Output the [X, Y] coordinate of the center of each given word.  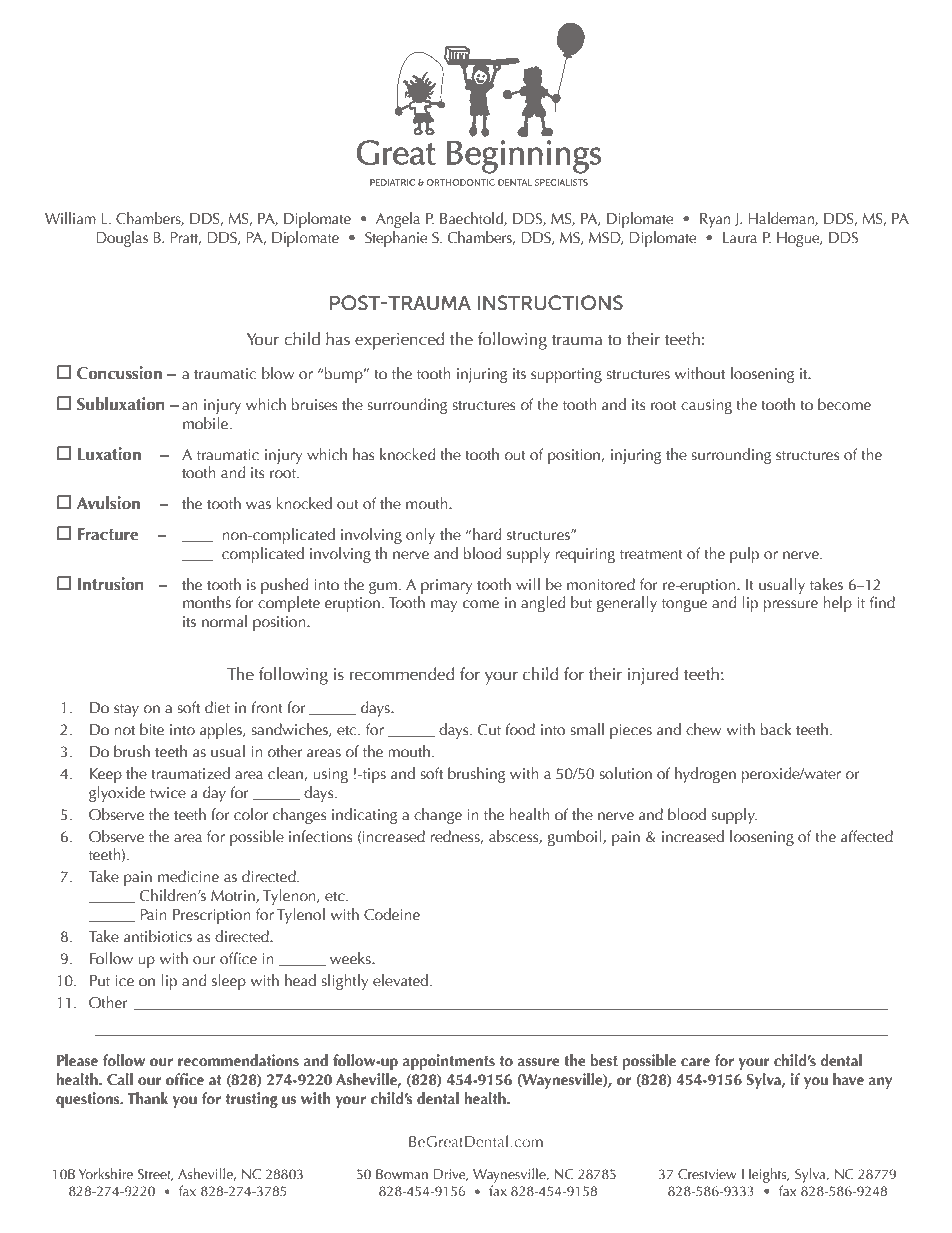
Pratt [185, 239]
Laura [740, 238]
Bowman [402, 1174]
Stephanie [396, 239]
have [848, 1079]
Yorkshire [106, 1173]
